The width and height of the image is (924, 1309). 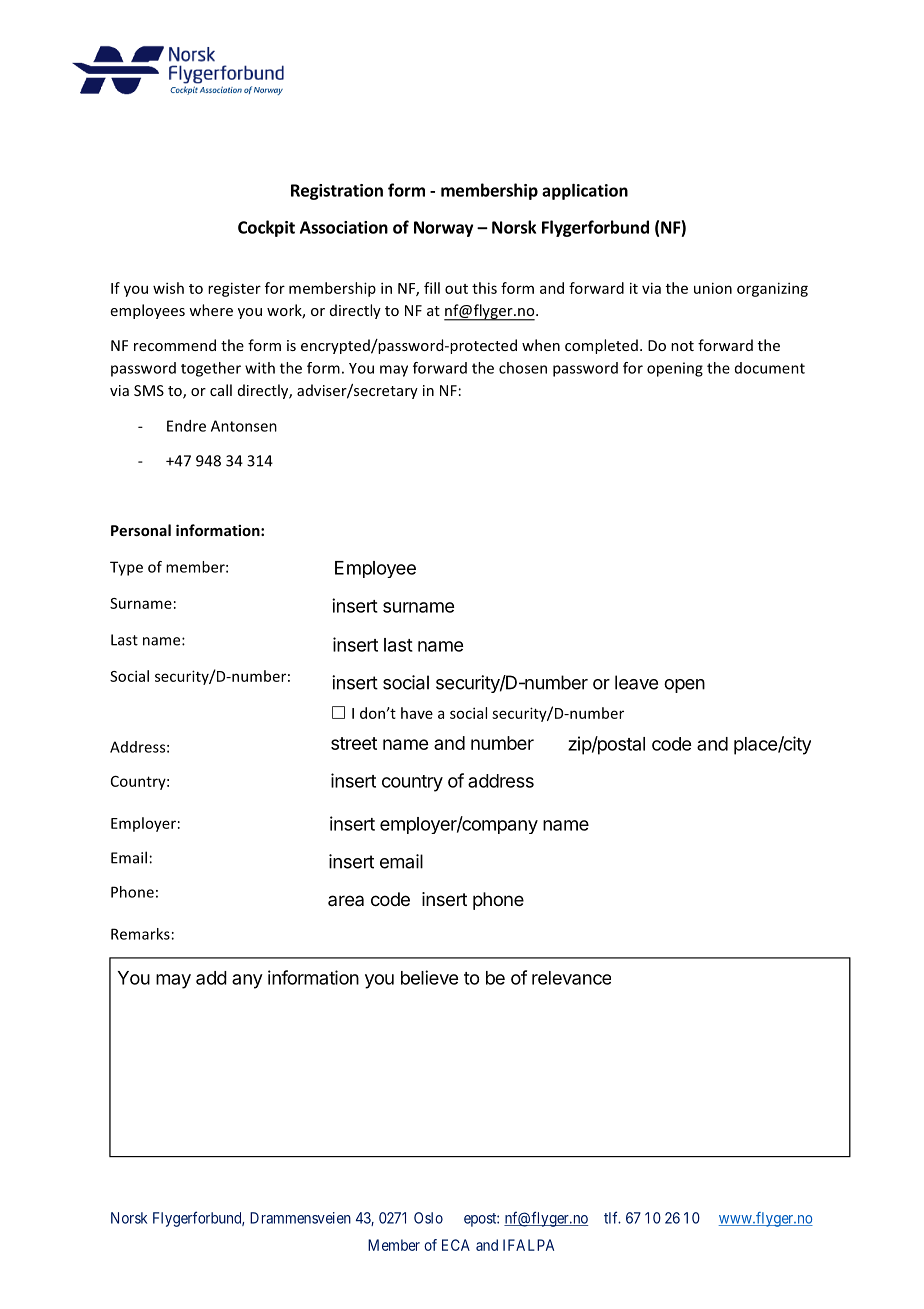 What do you see at coordinates (713, 288) in the image?
I see `union` at bounding box center [713, 288].
